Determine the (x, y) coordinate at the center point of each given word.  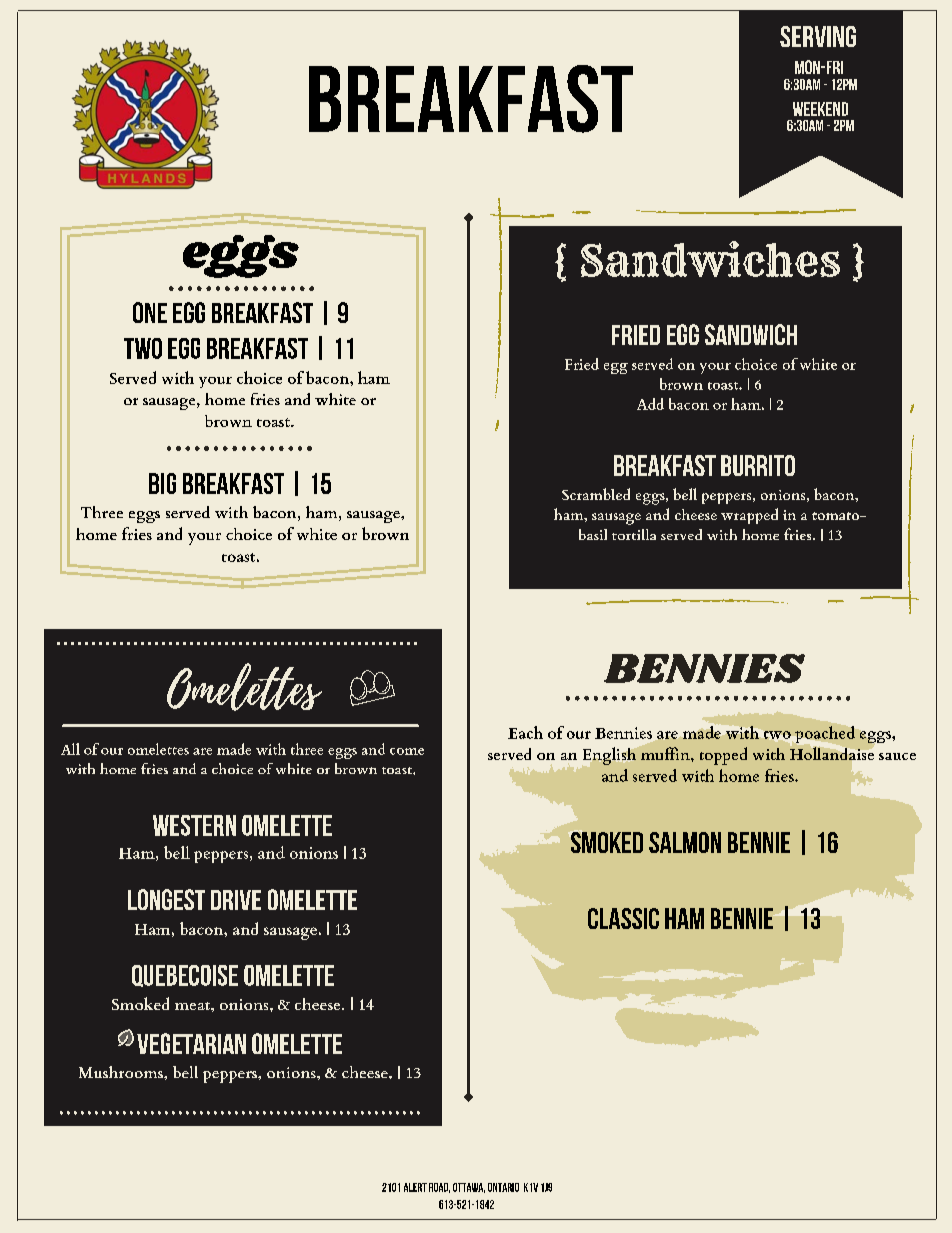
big (162, 483)
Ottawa (469, 1188)
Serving (818, 36)
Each (525, 732)
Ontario (503, 1187)
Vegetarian (191, 1043)
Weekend (820, 109)
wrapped (749, 516)
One (150, 312)
